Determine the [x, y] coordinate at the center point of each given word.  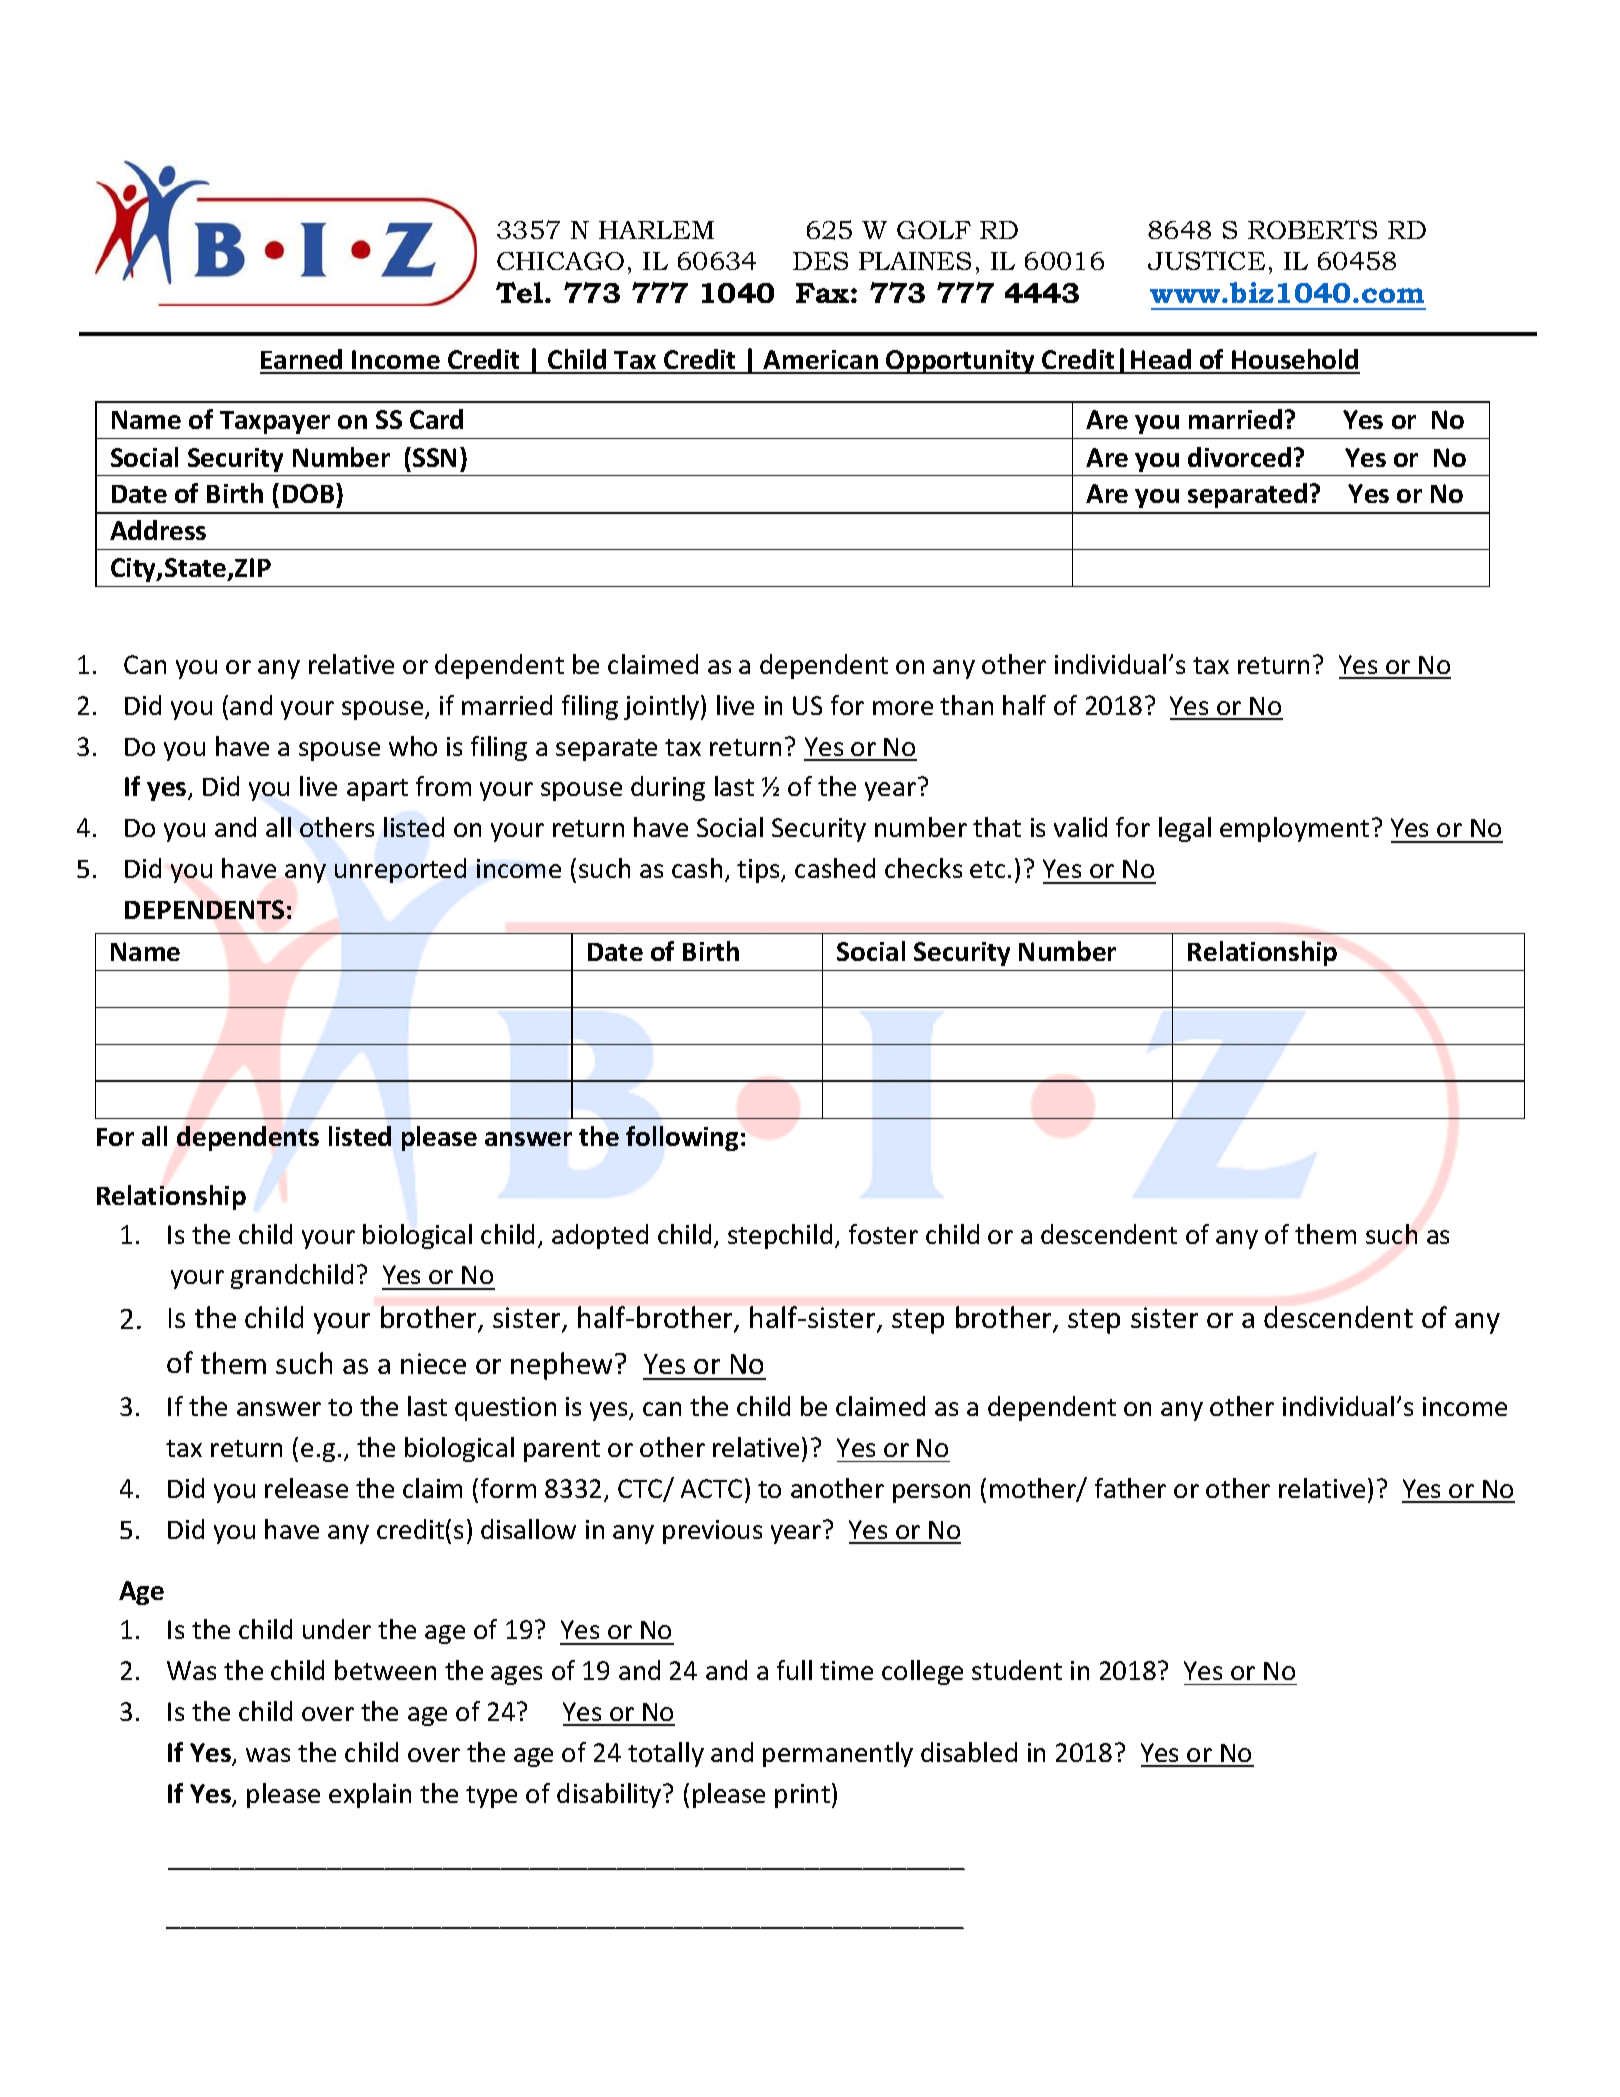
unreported [400, 870]
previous [712, 1532]
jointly [663, 707]
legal [1185, 829]
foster [883, 1234]
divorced [1239, 457]
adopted [600, 1236]
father [1130, 1488]
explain [370, 1795]
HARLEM [656, 230]
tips [759, 871]
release [306, 1488]
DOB [310, 493]
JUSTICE [1206, 260]
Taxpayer [275, 422]
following [682, 1138]
